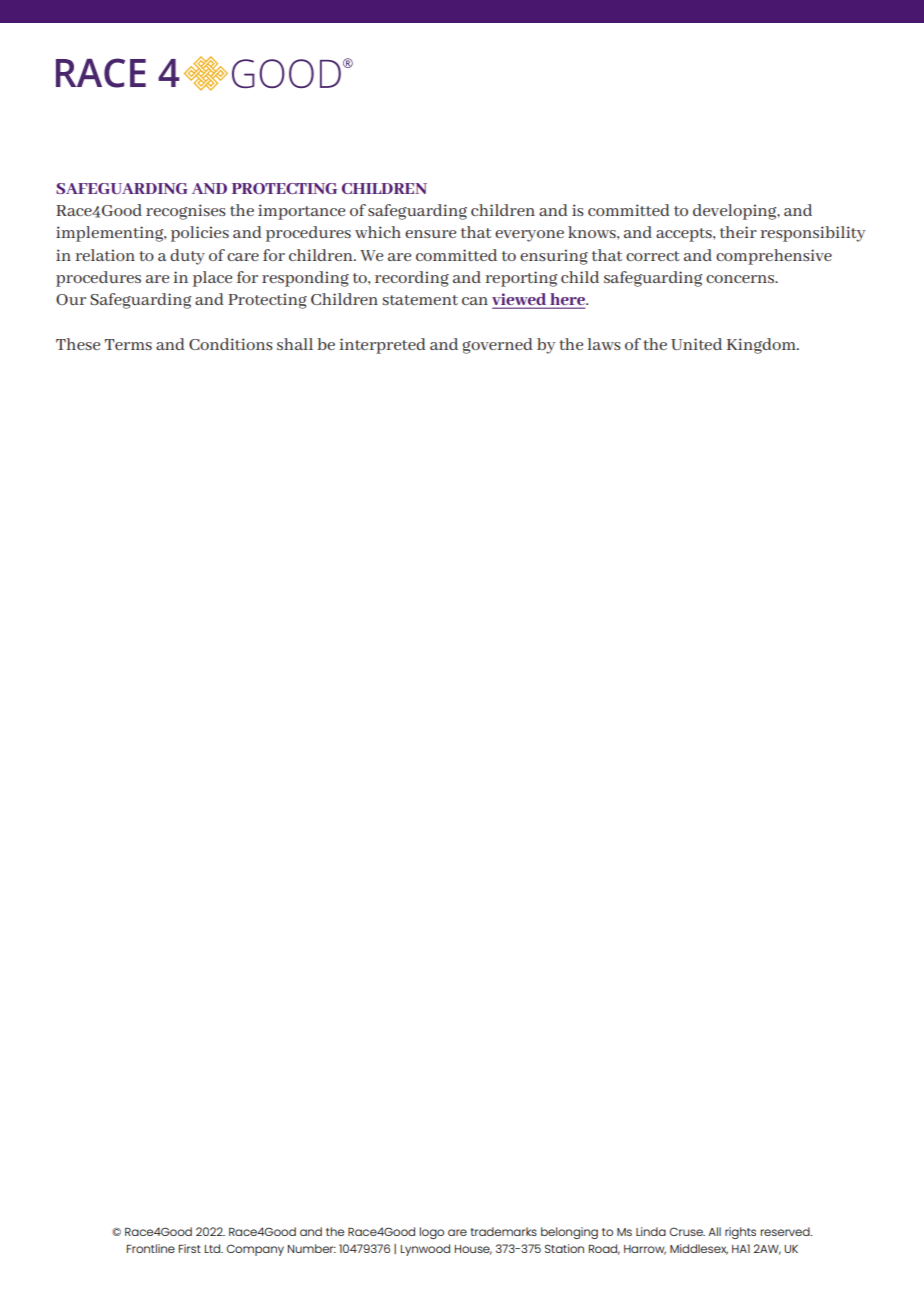 The height and width of the document is (1308, 924). I want to click on Frontline, so click(151, 1248).
